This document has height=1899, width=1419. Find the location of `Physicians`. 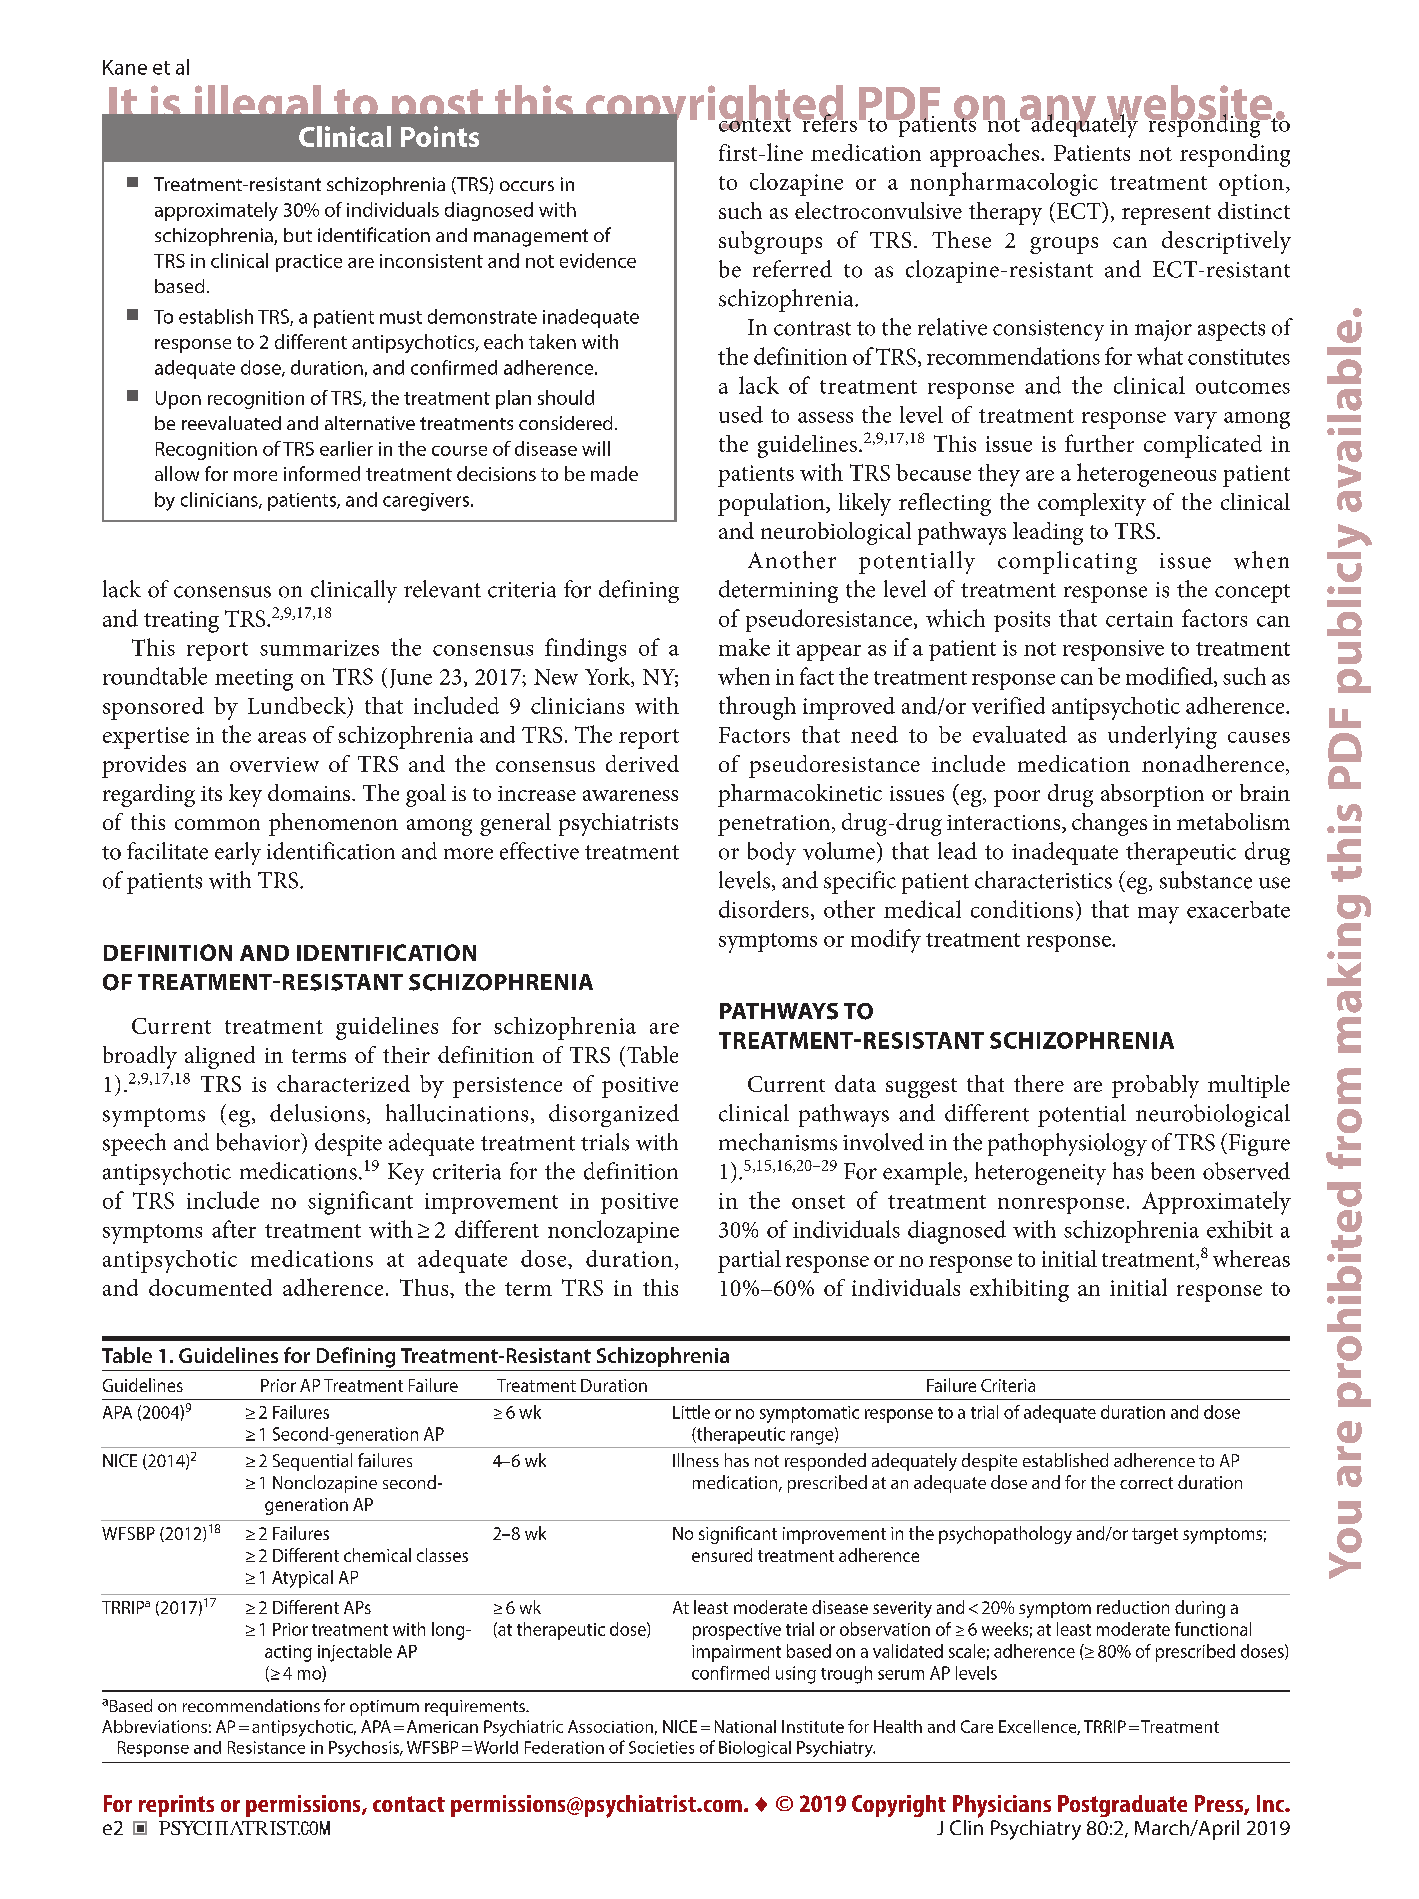

Physicians is located at coordinates (1002, 1806).
